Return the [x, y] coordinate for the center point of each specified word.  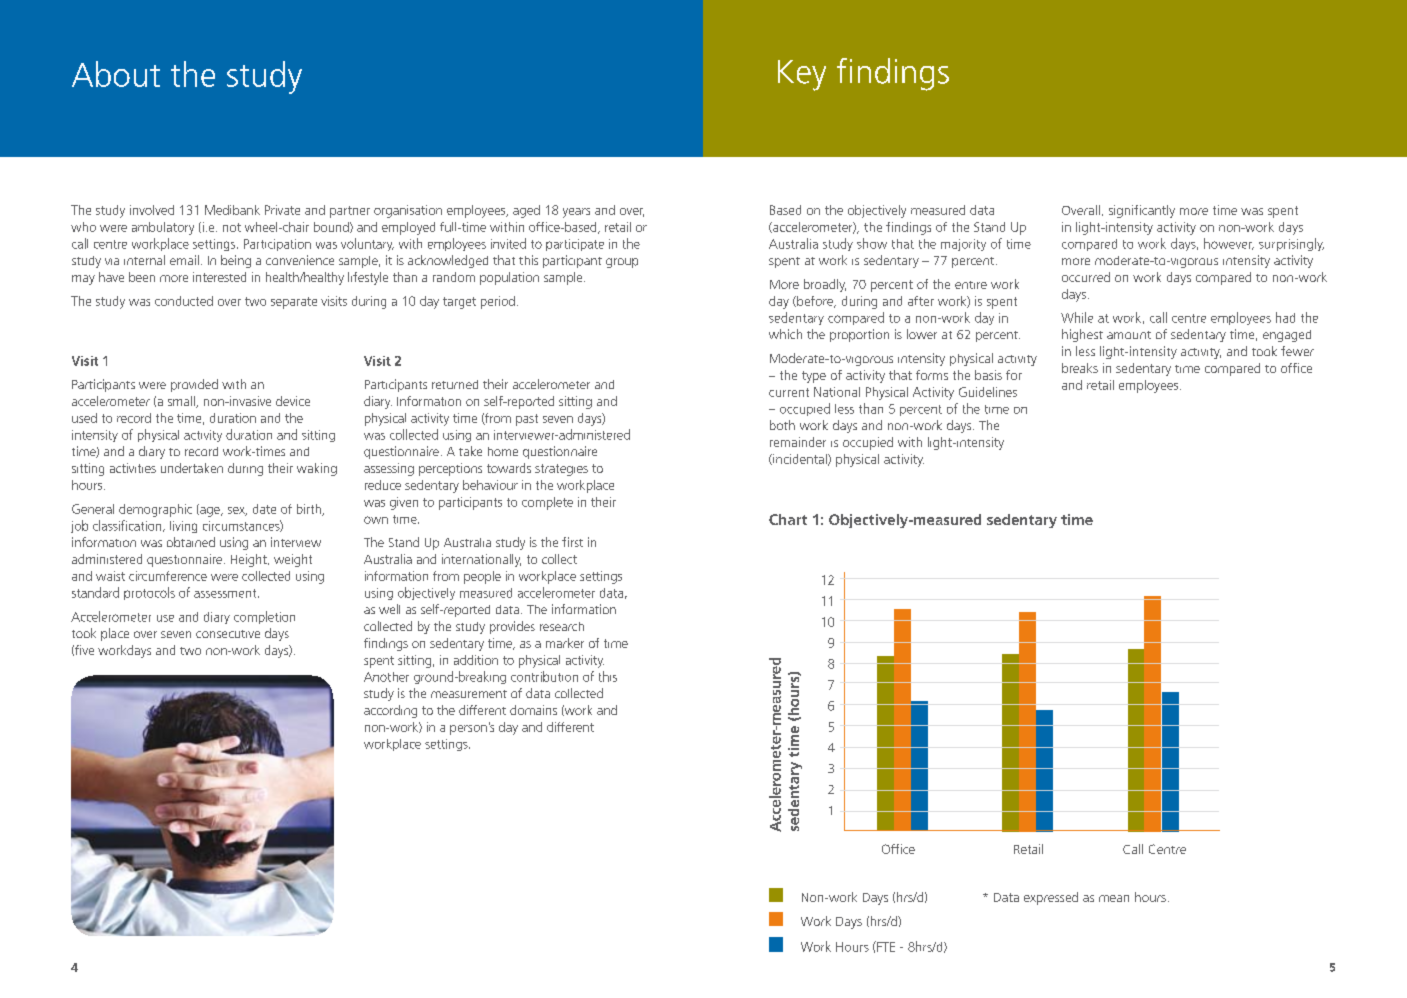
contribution [544, 676]
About [116, 74]
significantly [1142, 211]
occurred [1086, 277]
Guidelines [988, 392]
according [390, 711]
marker [565, 643]
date [264, 509]
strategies [561, 470]
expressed [1051, 898]
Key [802, 75]
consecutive [228, 634]
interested [219, 277]
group [622, 263]
